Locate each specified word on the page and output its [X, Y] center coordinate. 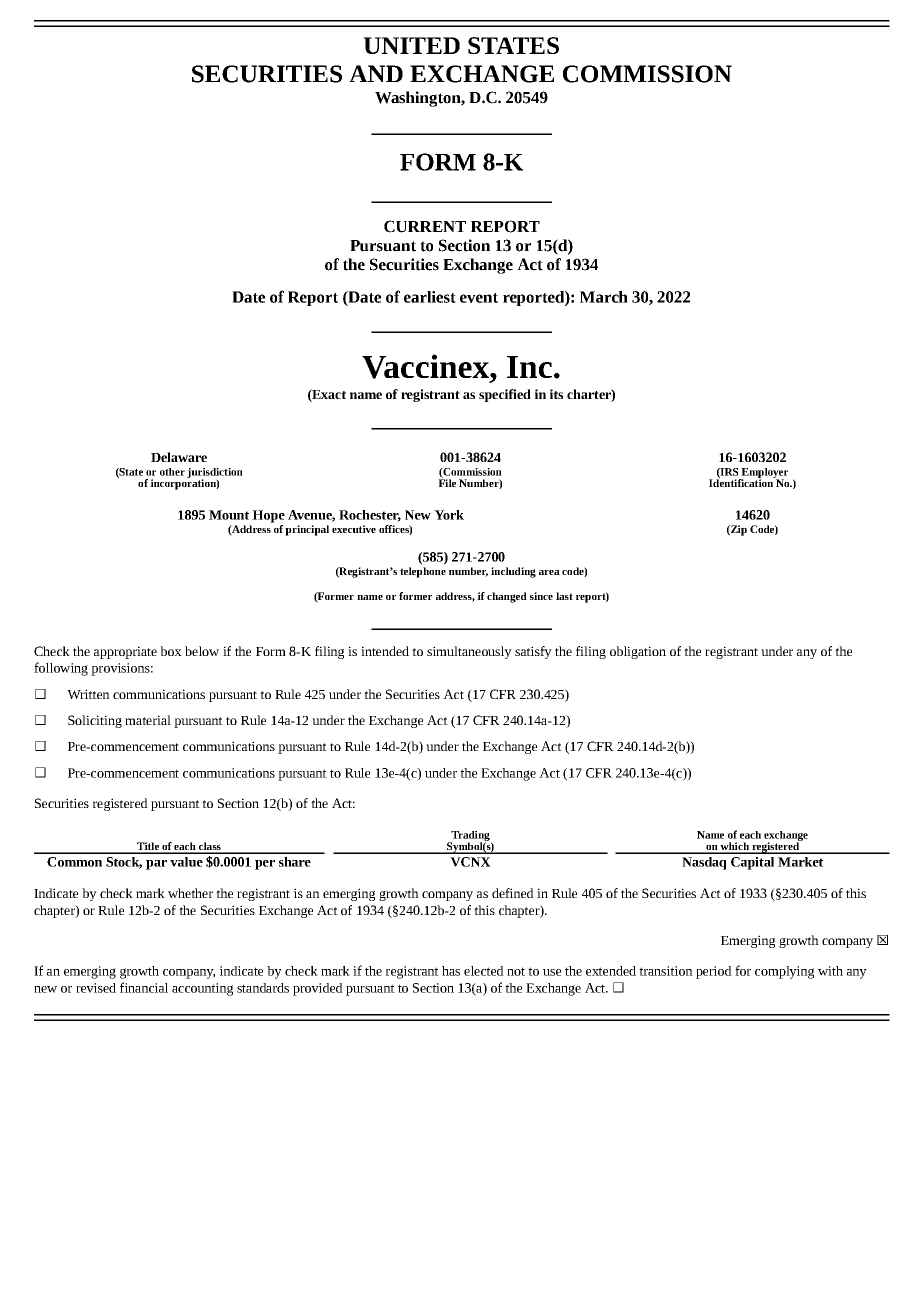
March [604, 297]
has [451, 971]
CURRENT [425, 226]
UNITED [411, 45]
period [714, 972]
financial [144, 987]
